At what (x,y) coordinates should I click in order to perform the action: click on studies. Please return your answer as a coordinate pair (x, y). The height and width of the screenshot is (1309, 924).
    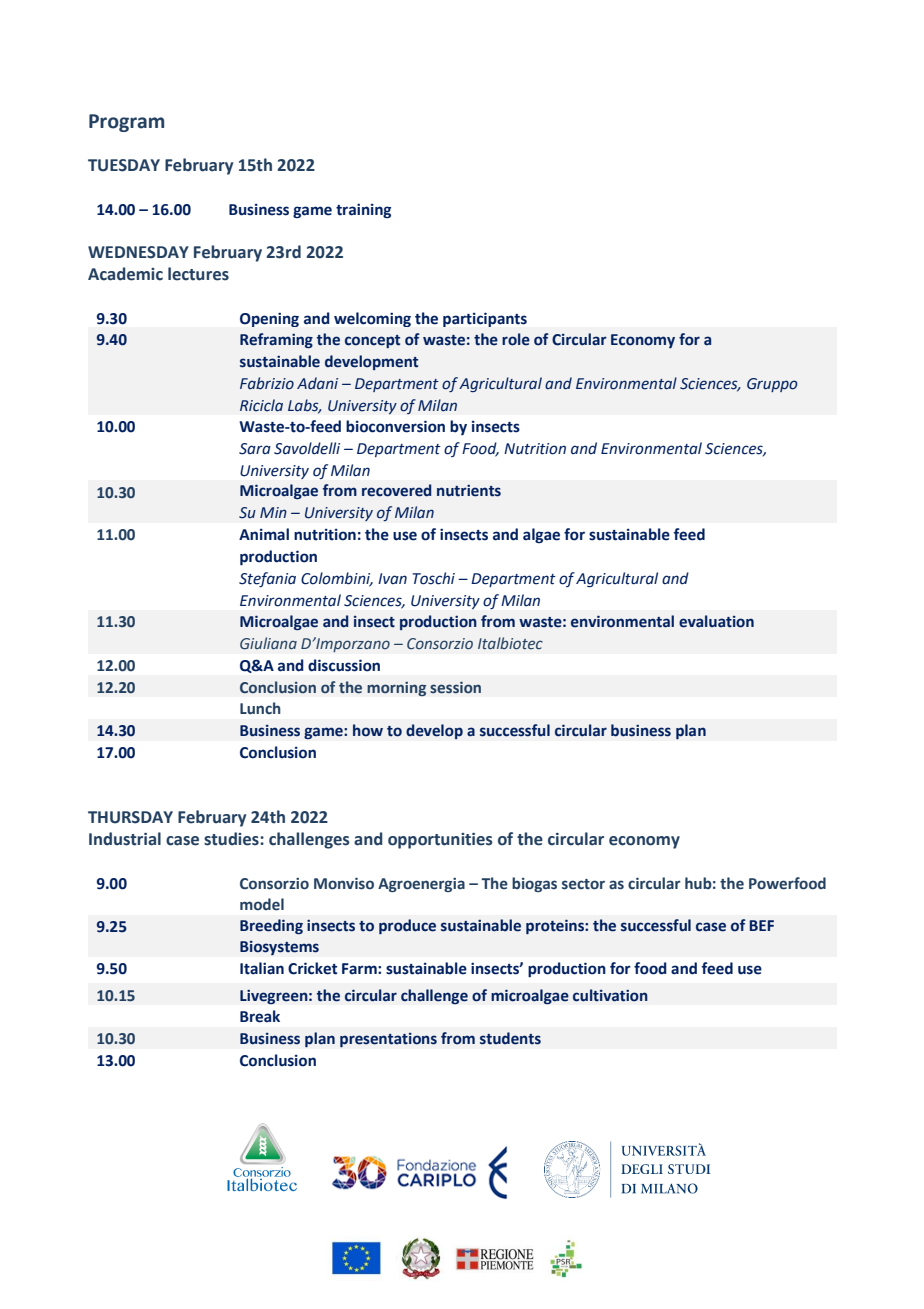
    Looking at the image, I should click on (232, 839).
